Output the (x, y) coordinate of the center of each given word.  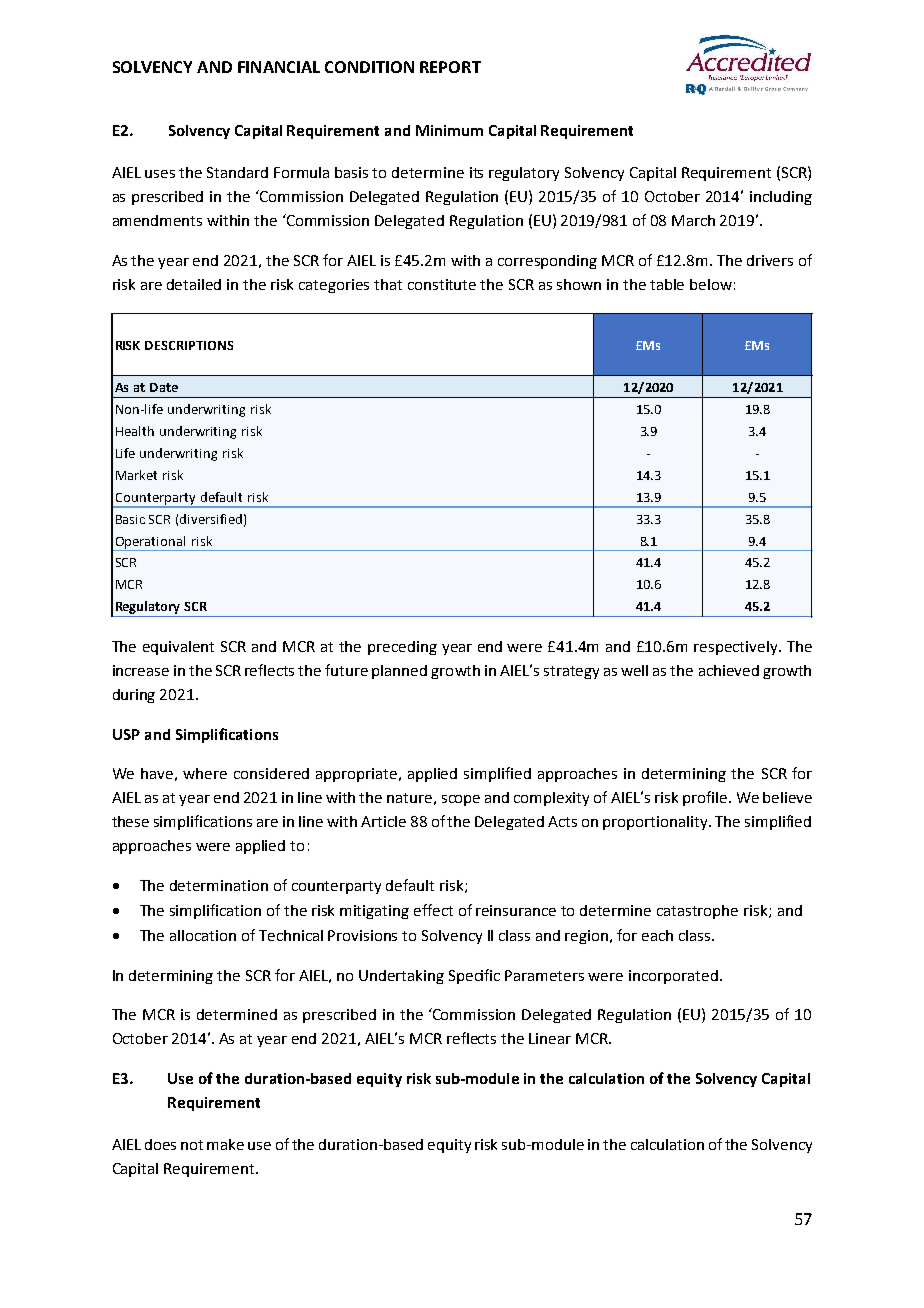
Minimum (449, 130)
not (192, 1145)
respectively (737, 648)
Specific (474, 976)
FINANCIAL (279, 67)
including (781, 198)
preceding (402, 648)
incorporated (673, 977)
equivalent (178, 648)
